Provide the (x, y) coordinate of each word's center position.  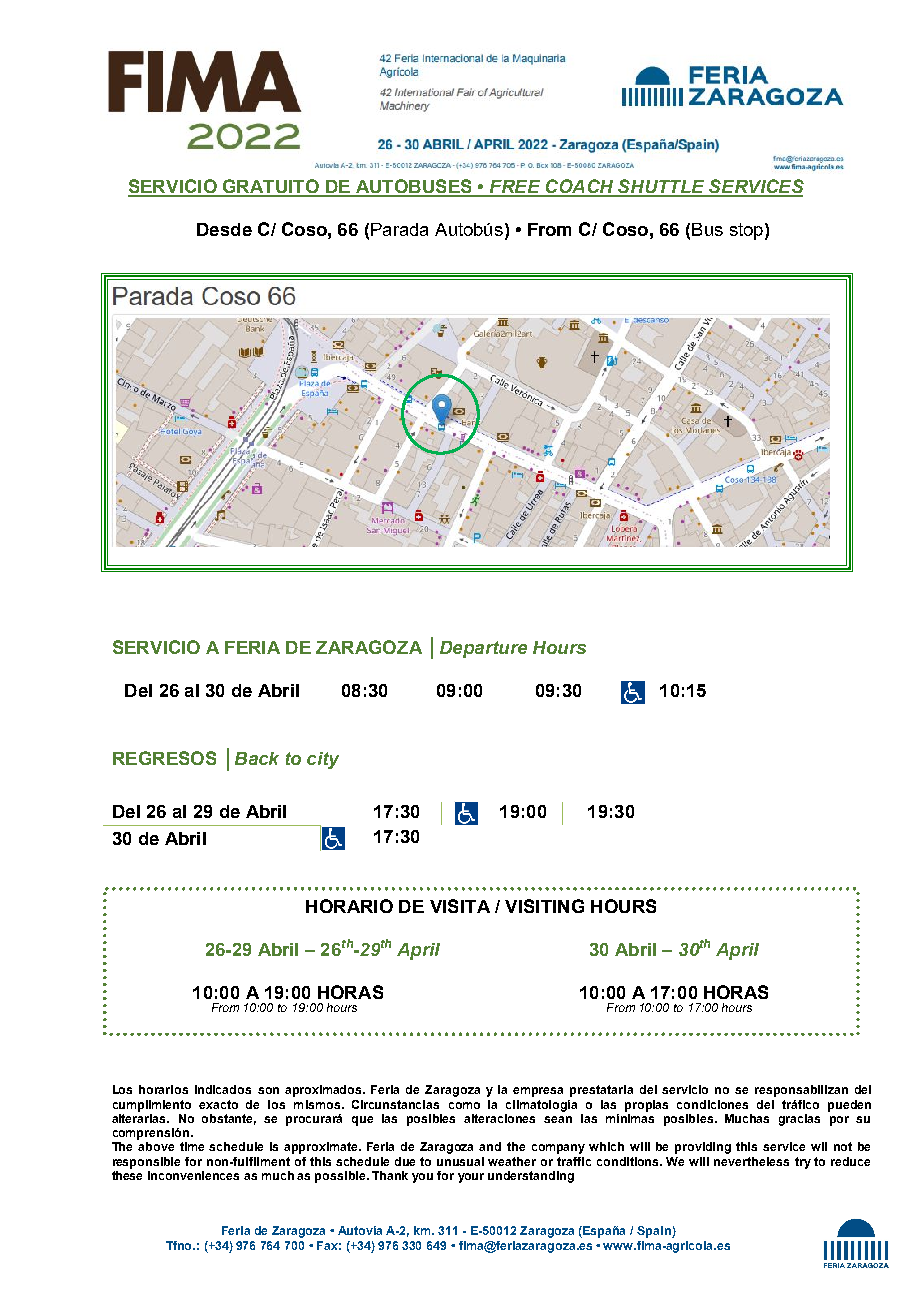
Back (257, 758)
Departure (483, 649)
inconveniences (193, 1175)
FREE (515, 188)
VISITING (544, 906)
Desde (224, 229)
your (471, 1178)
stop (746, 231)
